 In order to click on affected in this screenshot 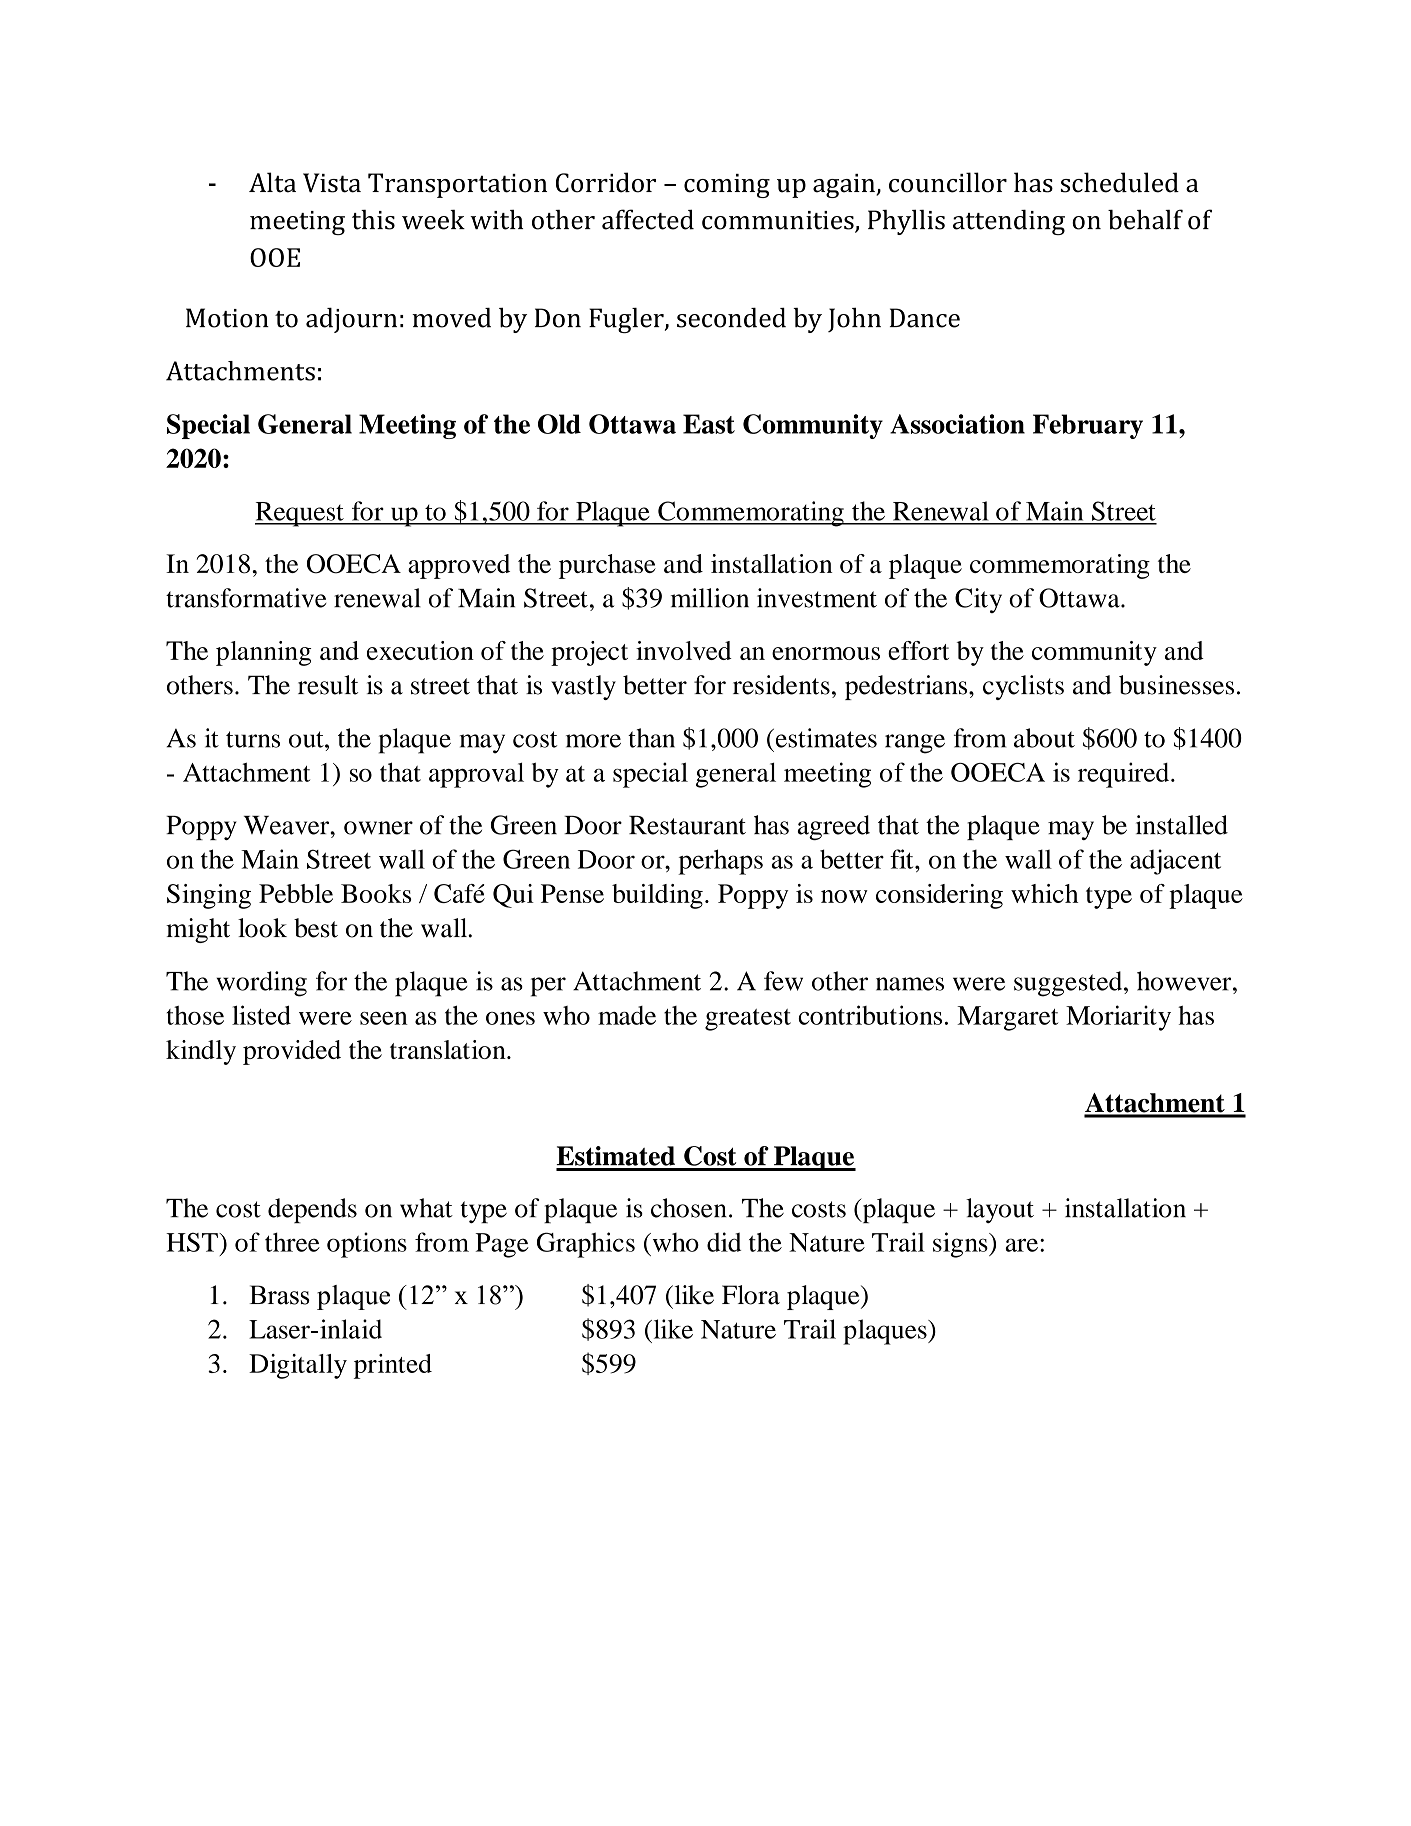, I will do `click(648, 219)`.
